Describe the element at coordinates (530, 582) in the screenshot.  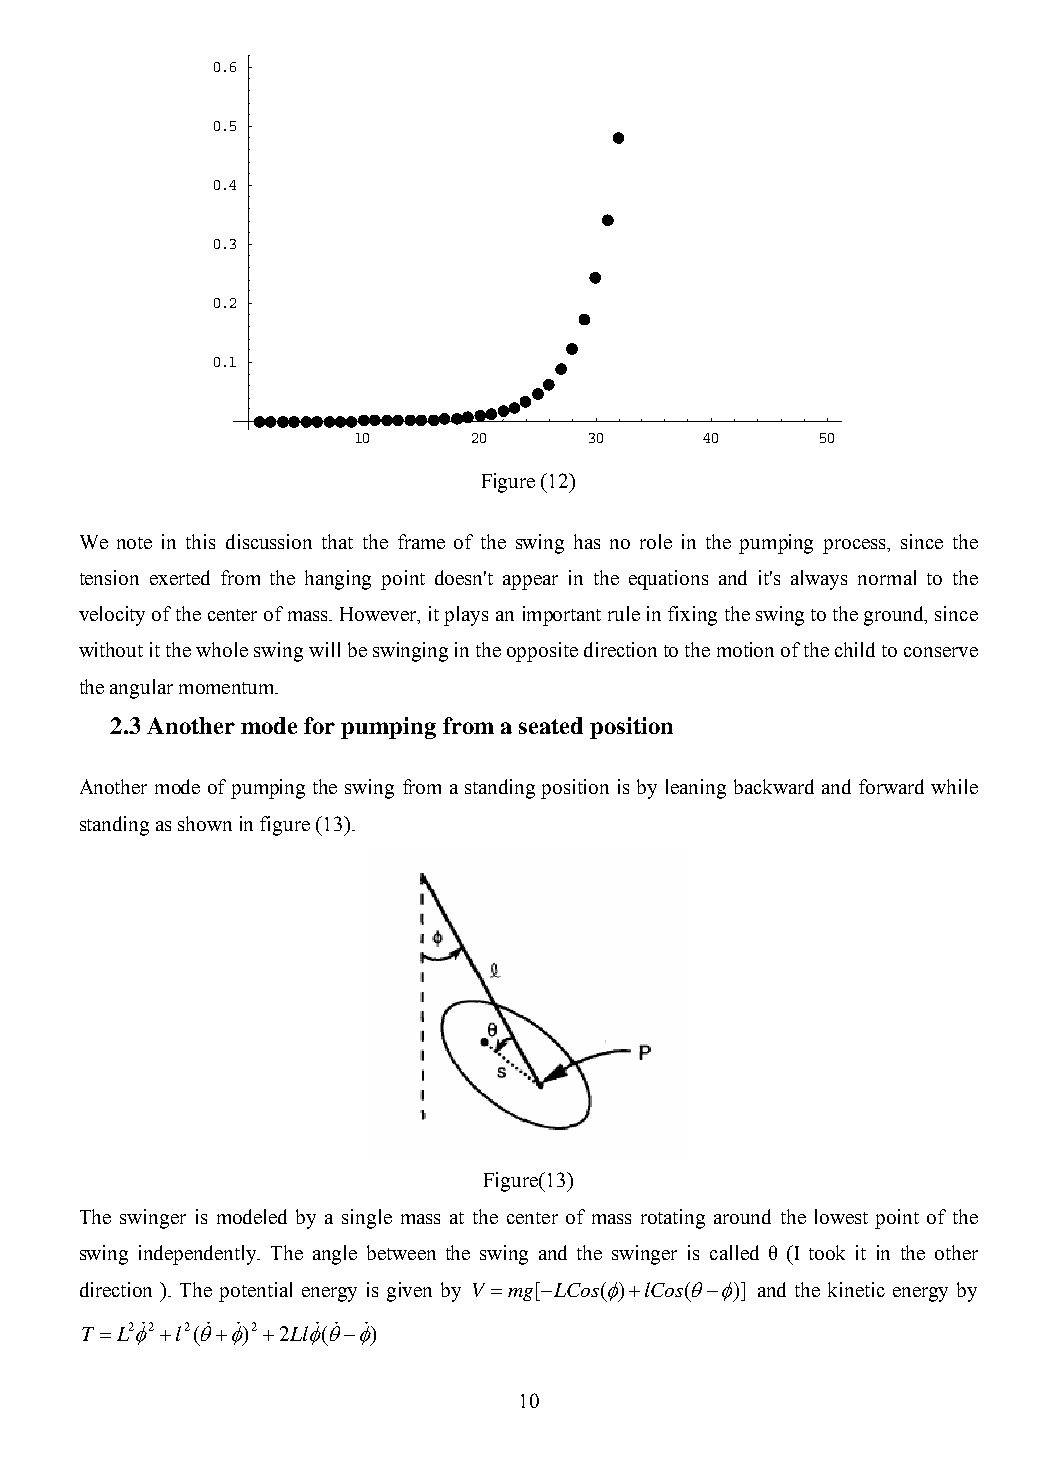
I see `appear` at that location.
